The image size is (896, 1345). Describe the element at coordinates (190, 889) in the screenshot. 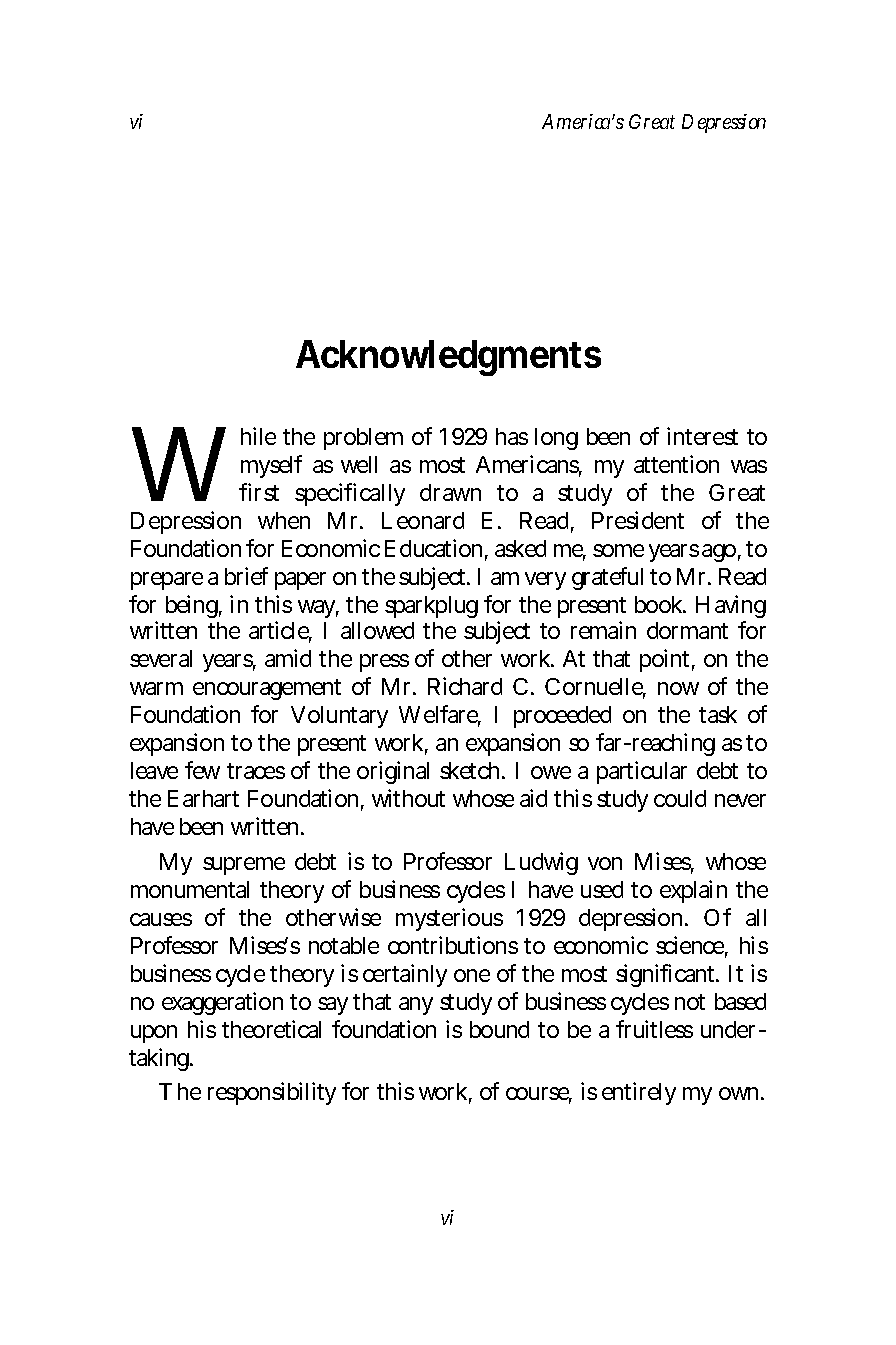

I see `monumental` at that location.
